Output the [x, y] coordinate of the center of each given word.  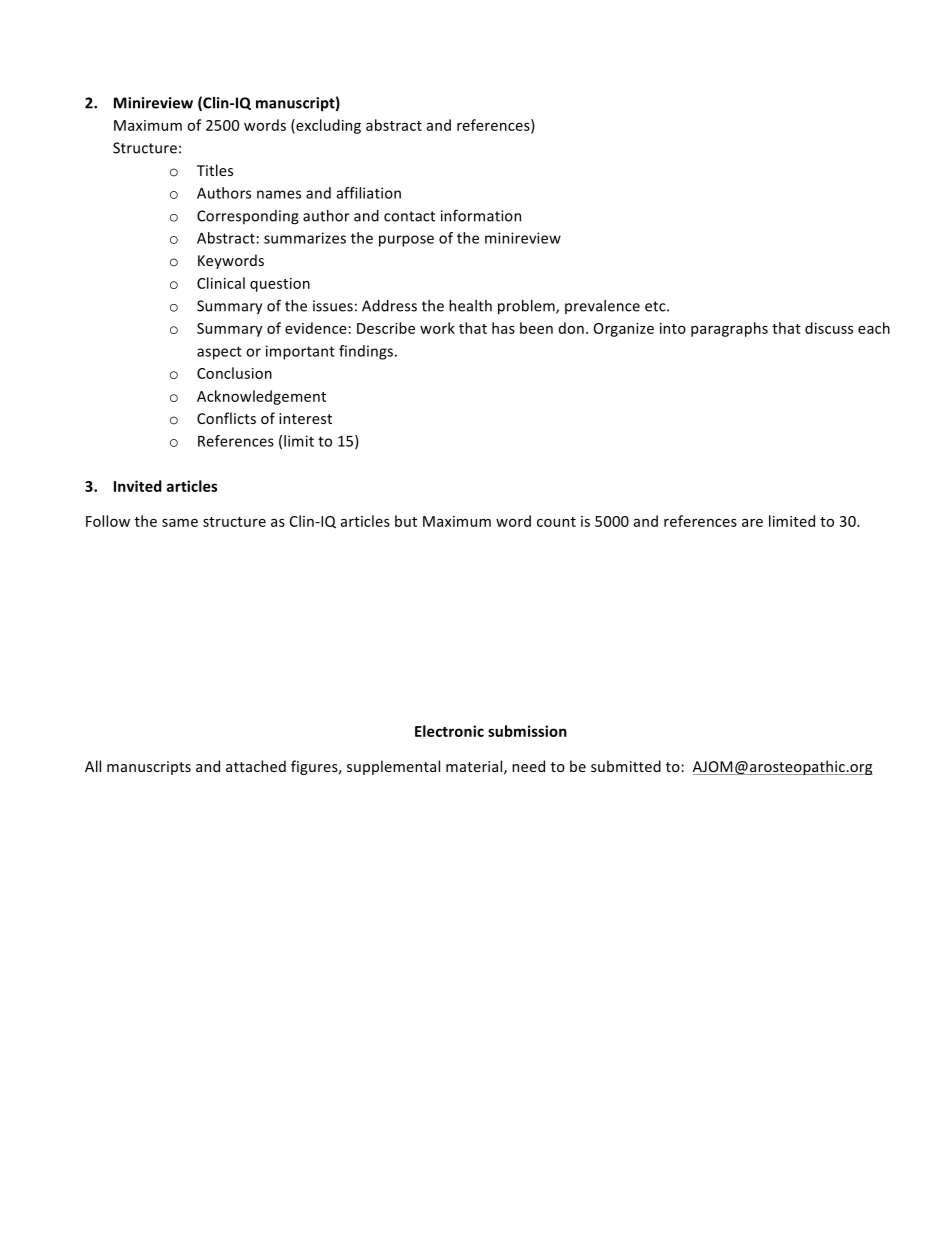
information [481, 215]
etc [656, 306]
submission [527, 731]
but [406, 521]
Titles [215, 170]
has [503, 328]
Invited [138, 486]
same [180, 522]
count [556, 522]
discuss [829, 328]
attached [256, 766]
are [752, 522]
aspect [219, 353]
